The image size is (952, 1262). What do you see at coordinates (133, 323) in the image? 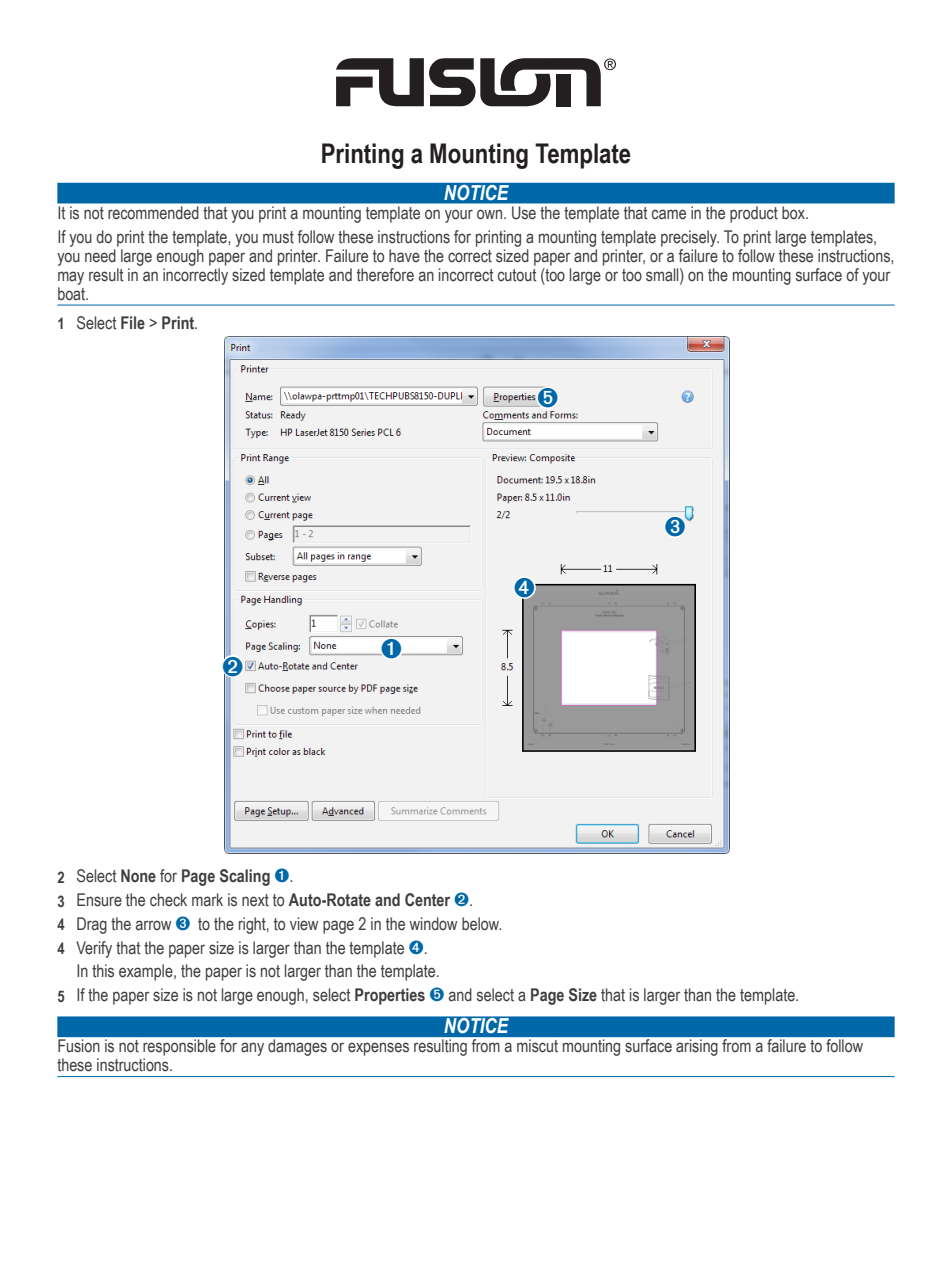
I see `File` at bounding box center [133, 323].
